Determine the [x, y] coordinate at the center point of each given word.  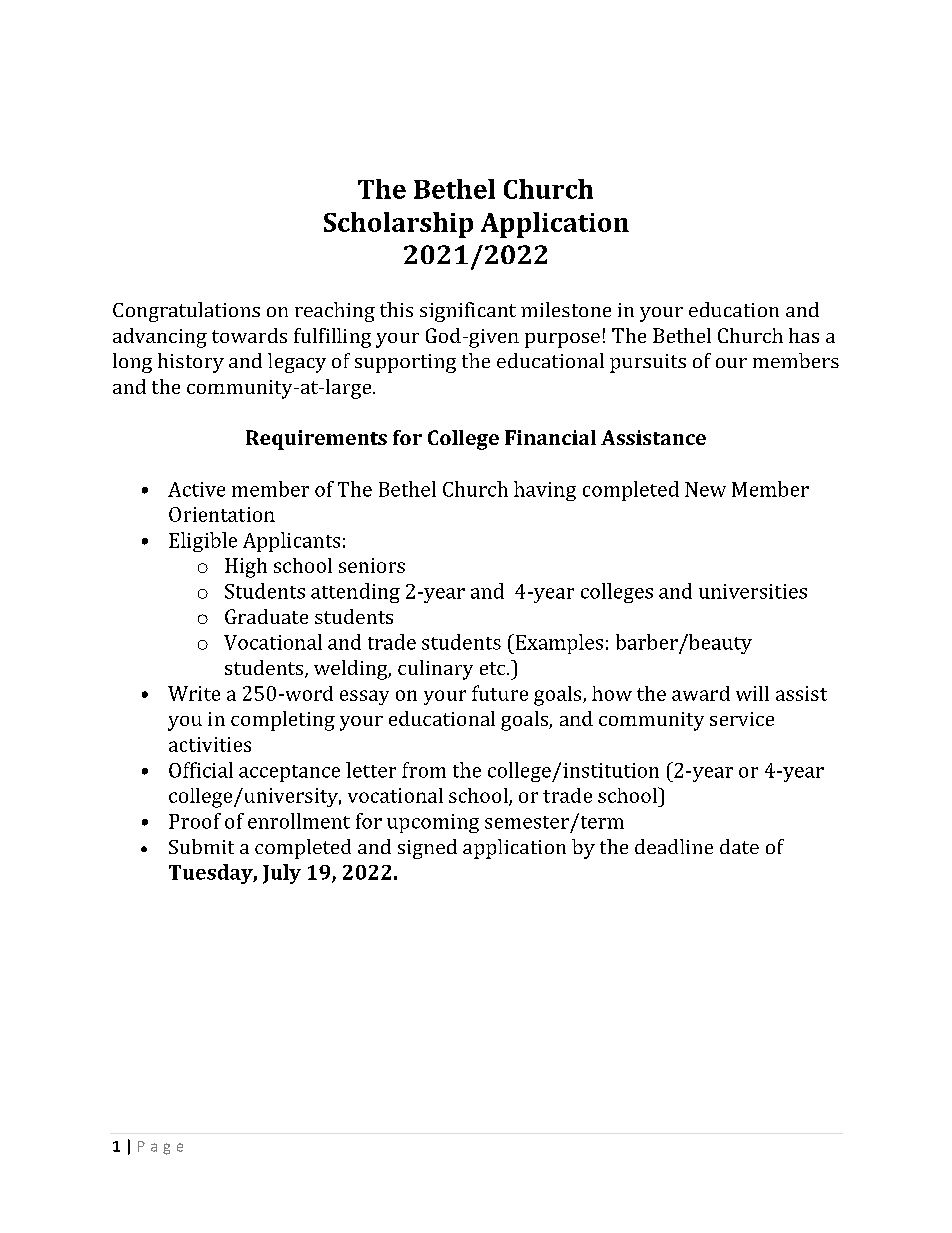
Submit [201, 846]
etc [494, 668]
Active [196, 489]
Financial [550, 437]
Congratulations [186, 312]
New [705, 489]
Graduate [266, 616]
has [804, 335]
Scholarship [398, 225]
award [701, 693]
